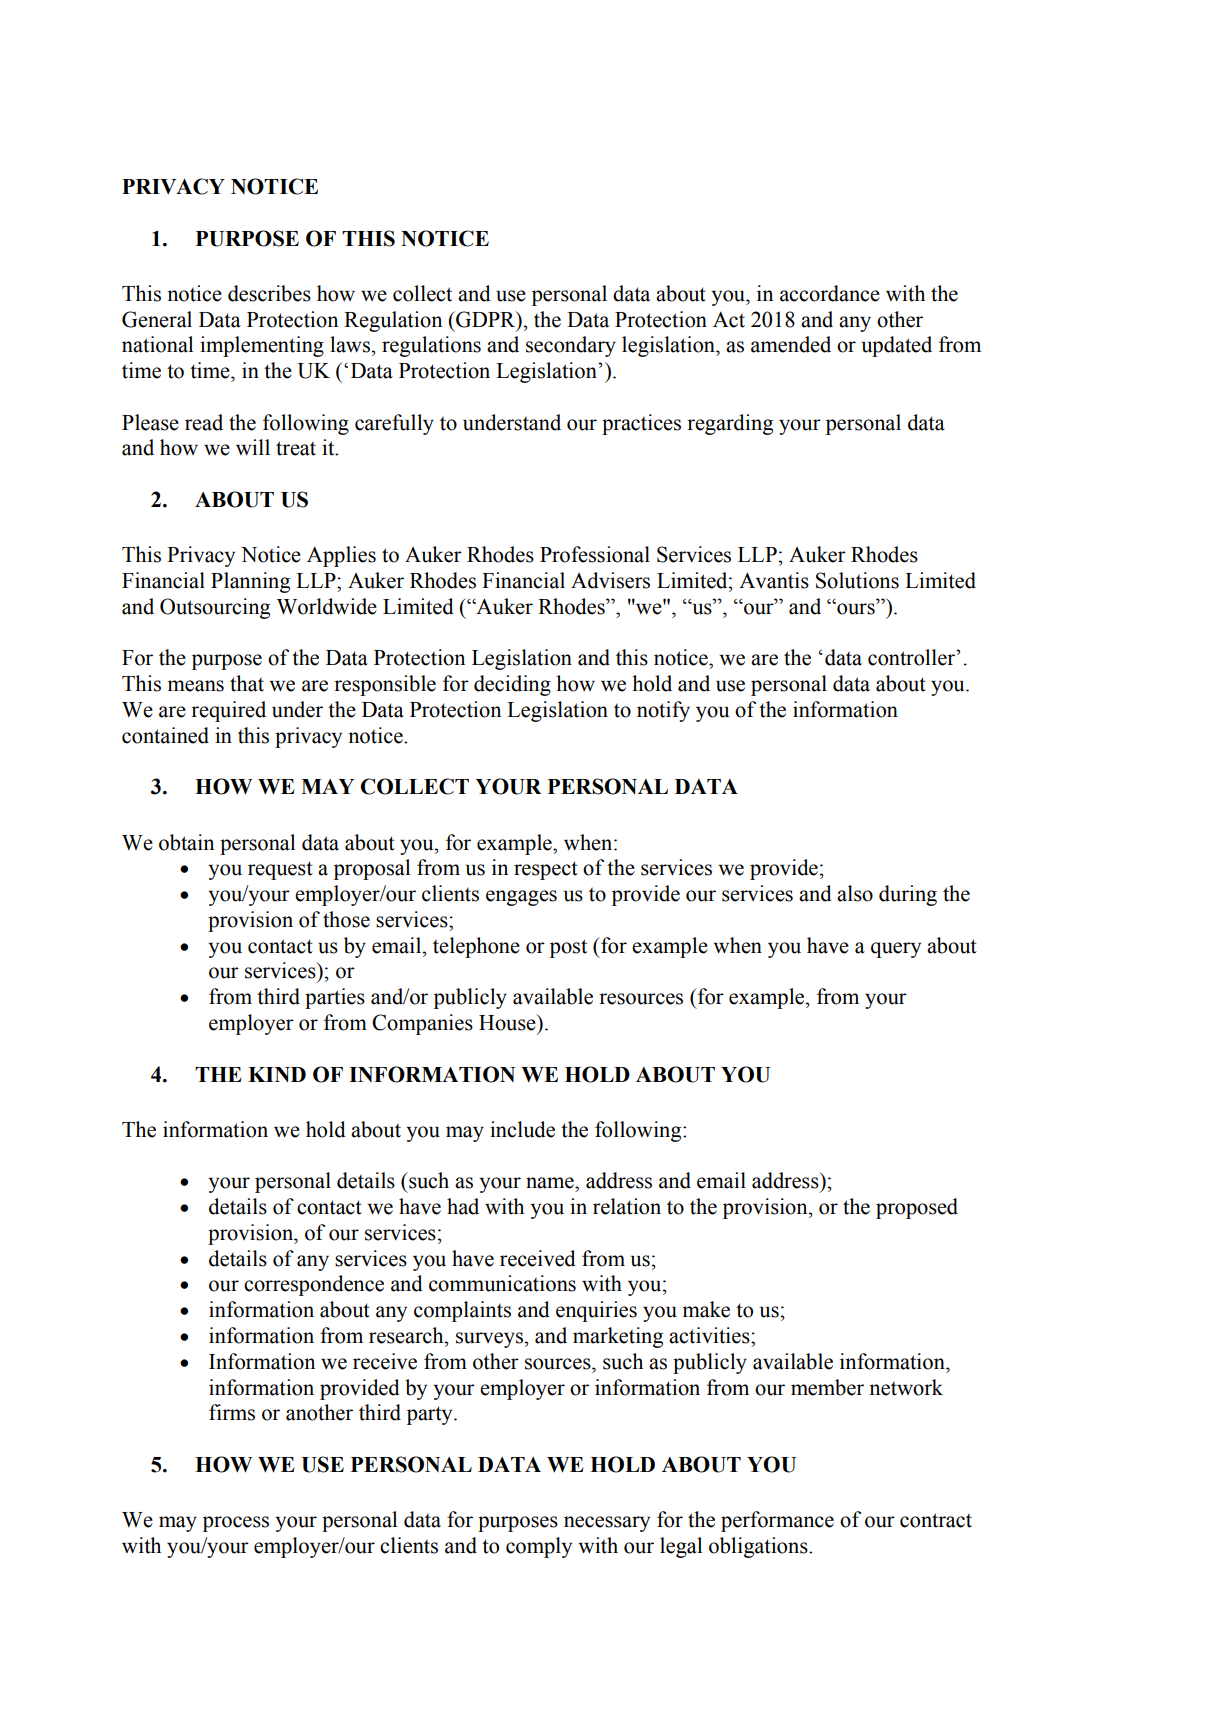 The image size is (1213, 1715). I want to click on proposed, so click(917, 1208).
